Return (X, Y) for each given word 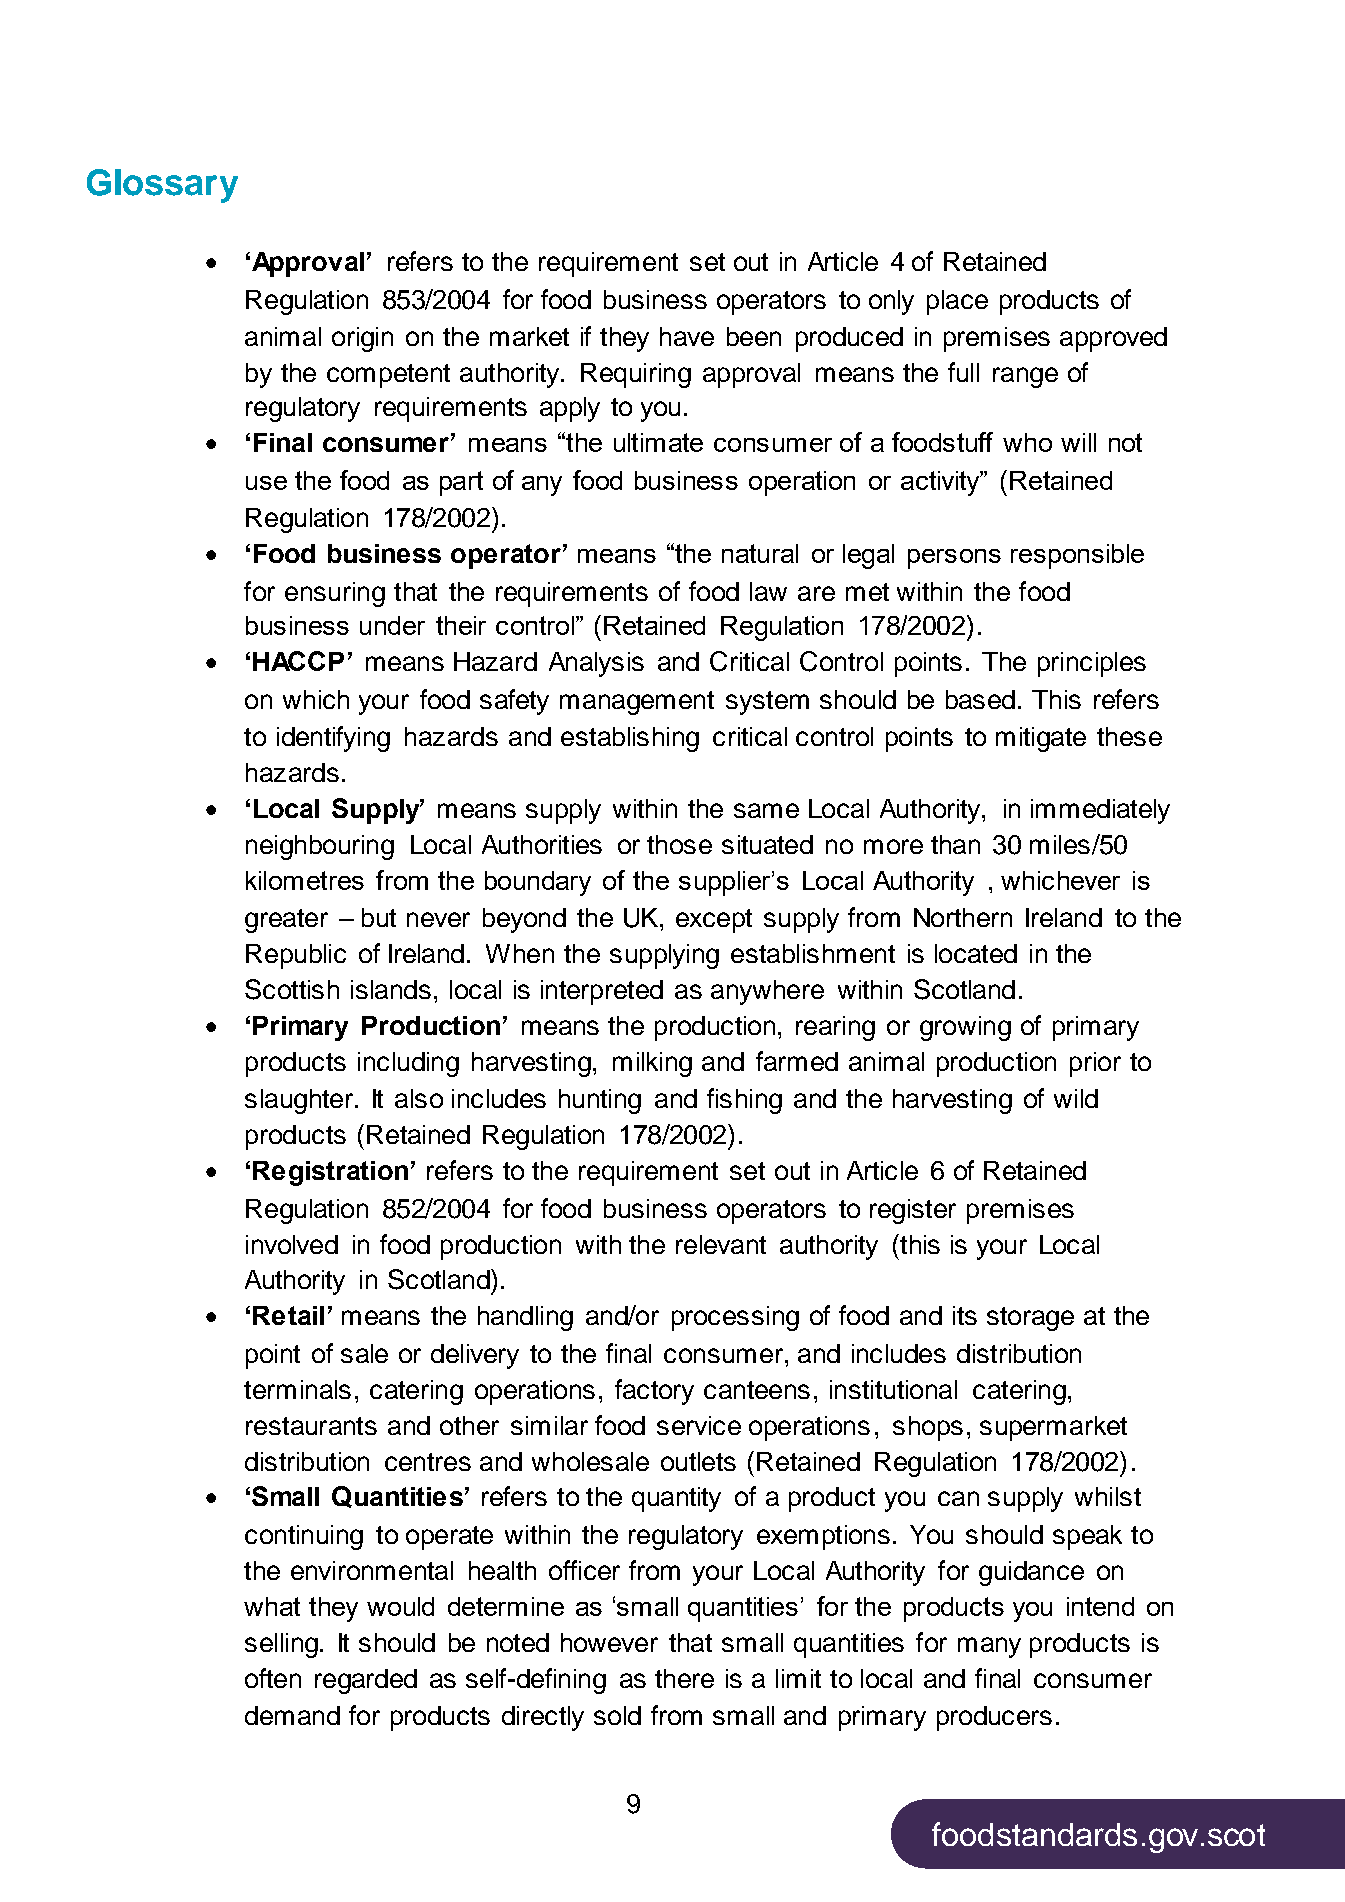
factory (654, 1392)
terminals (297, 1389)
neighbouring (320, 847)
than (955, 844)
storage (1030, 1319)
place (957, 302)
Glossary (162, 186)
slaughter (299, 1101)
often (273, 1678)
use (266, 483)
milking (652, 1064)
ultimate (658, 442)
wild (1076, 1098)
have (687, 336)
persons (954, 559)
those (679, 844)
